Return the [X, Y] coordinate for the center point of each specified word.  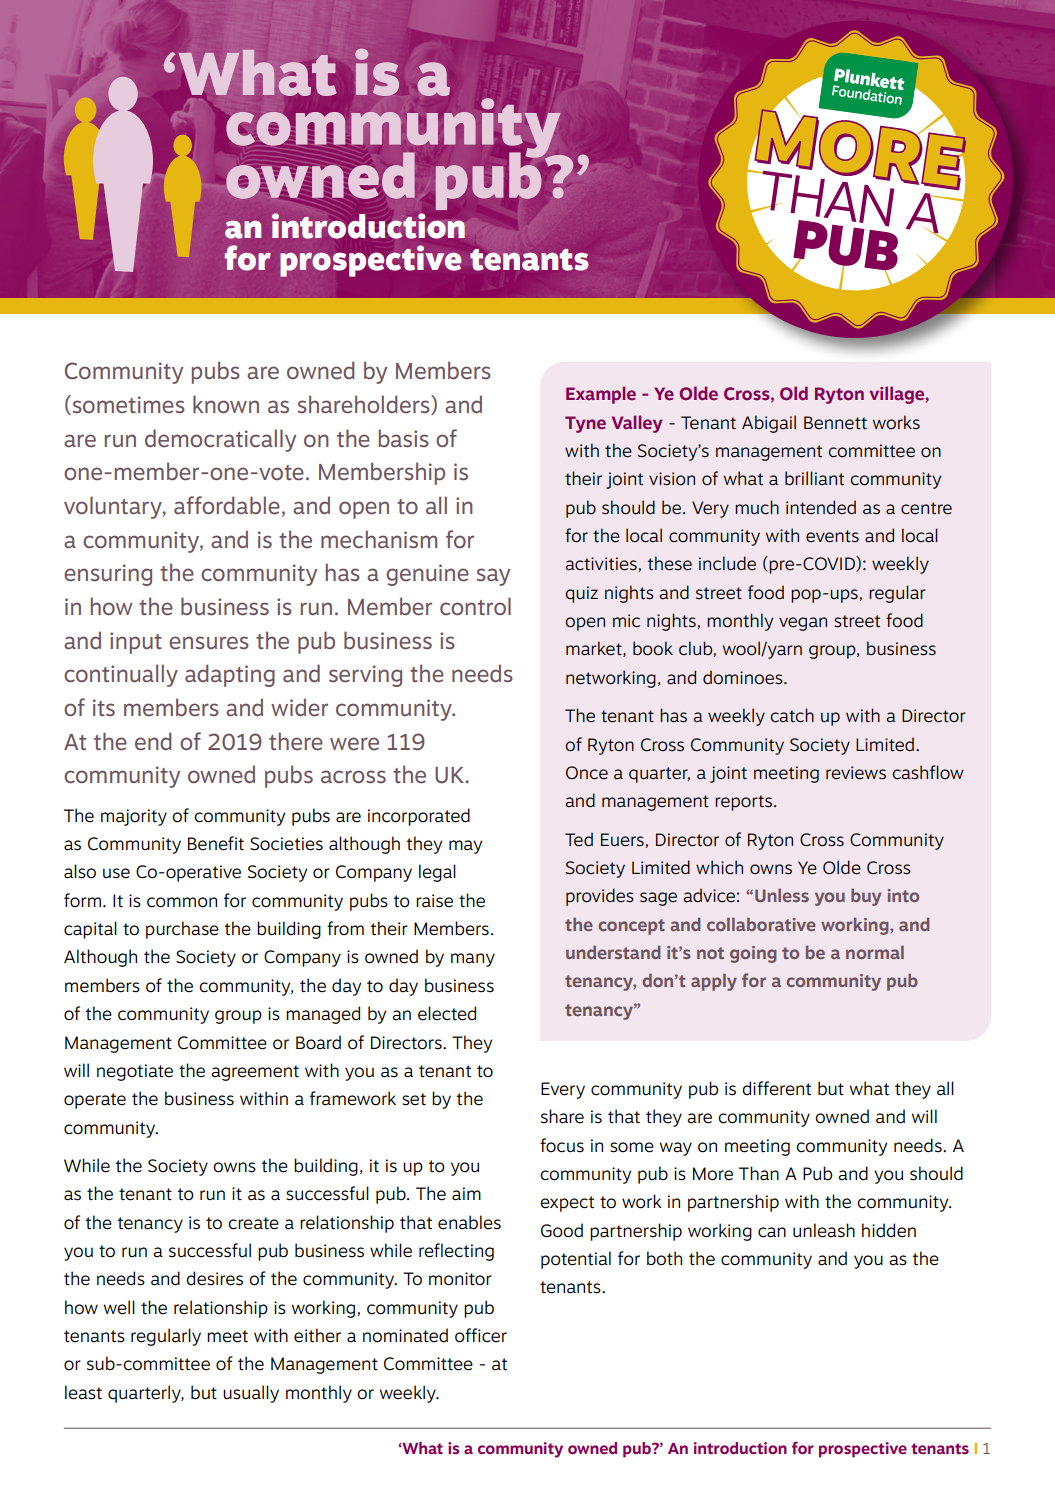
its [104, 707]
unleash [824, 1230]
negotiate [135, 1072]
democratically [220, 440]
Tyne [585, 424]
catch [792, 715]
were [354, 744]
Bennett [835, 423]
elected [447, 1013]
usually [251, 1394]
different [776, 1088]
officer [481, 1335]
